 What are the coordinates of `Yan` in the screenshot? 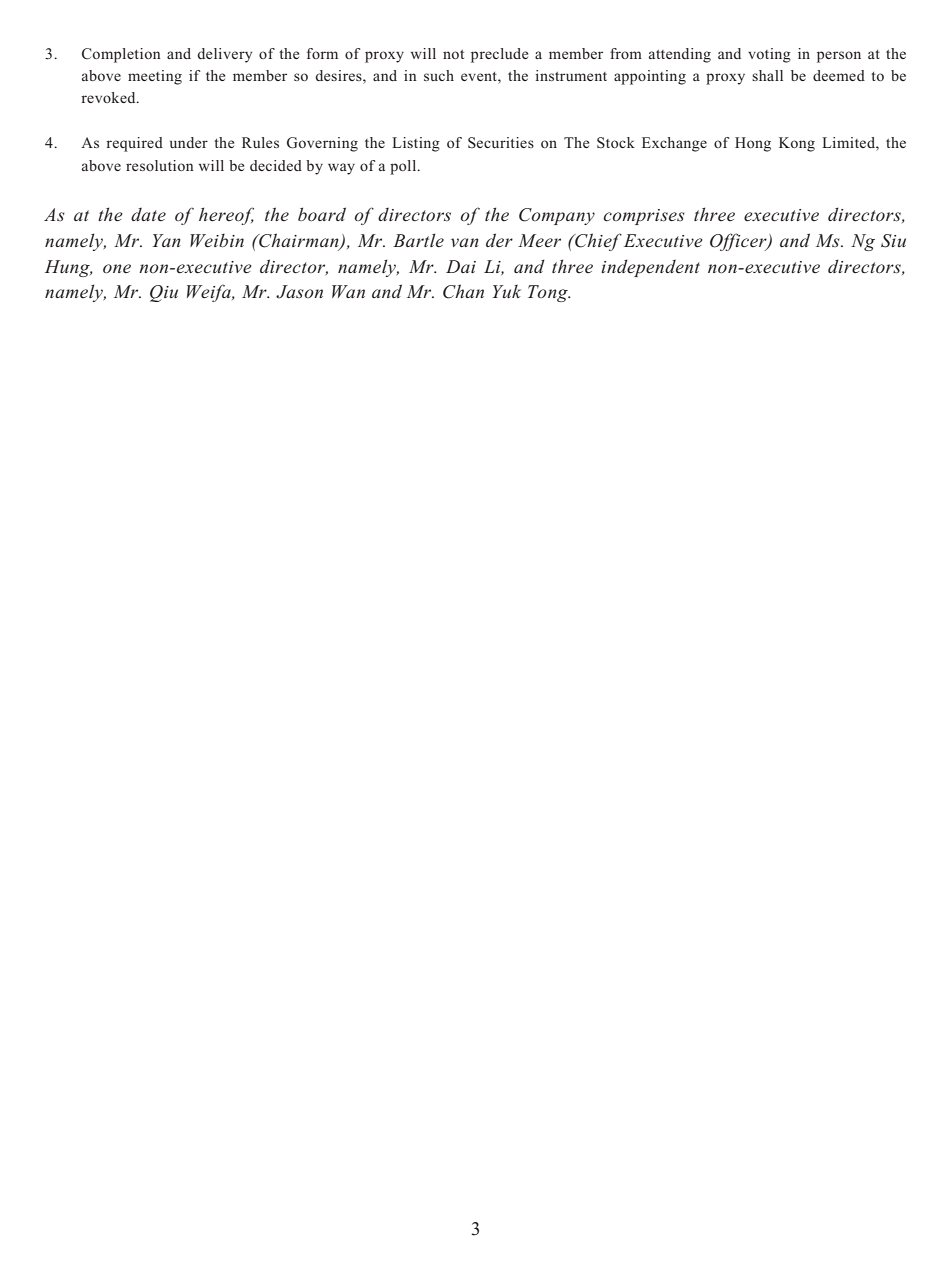 It's located at (167, 240).
